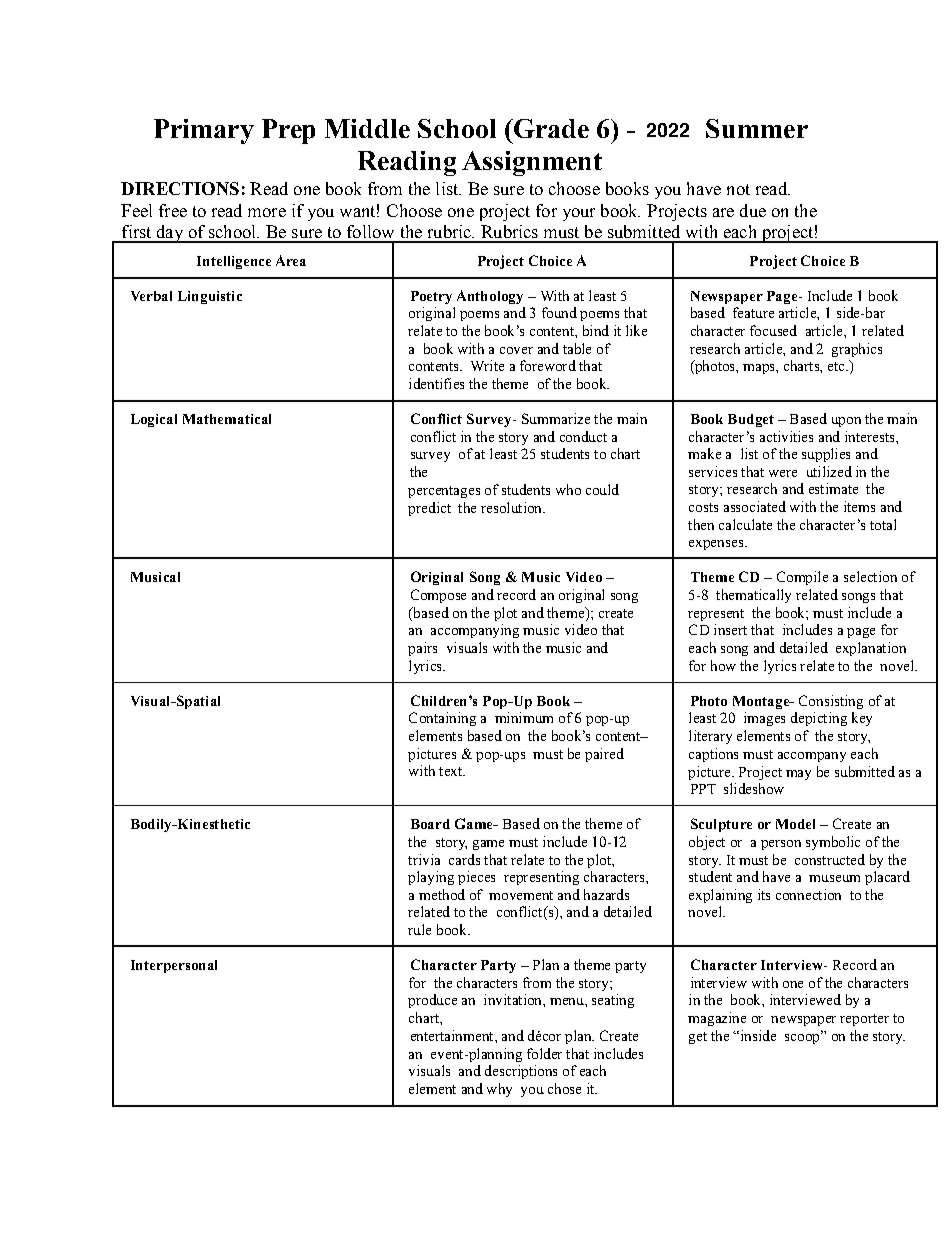 The width and height of the document is (952, 1233). What do you see at coordinates (521, 1072) in the document?
I see `descriptions` at bounding box center [521, 1072].
